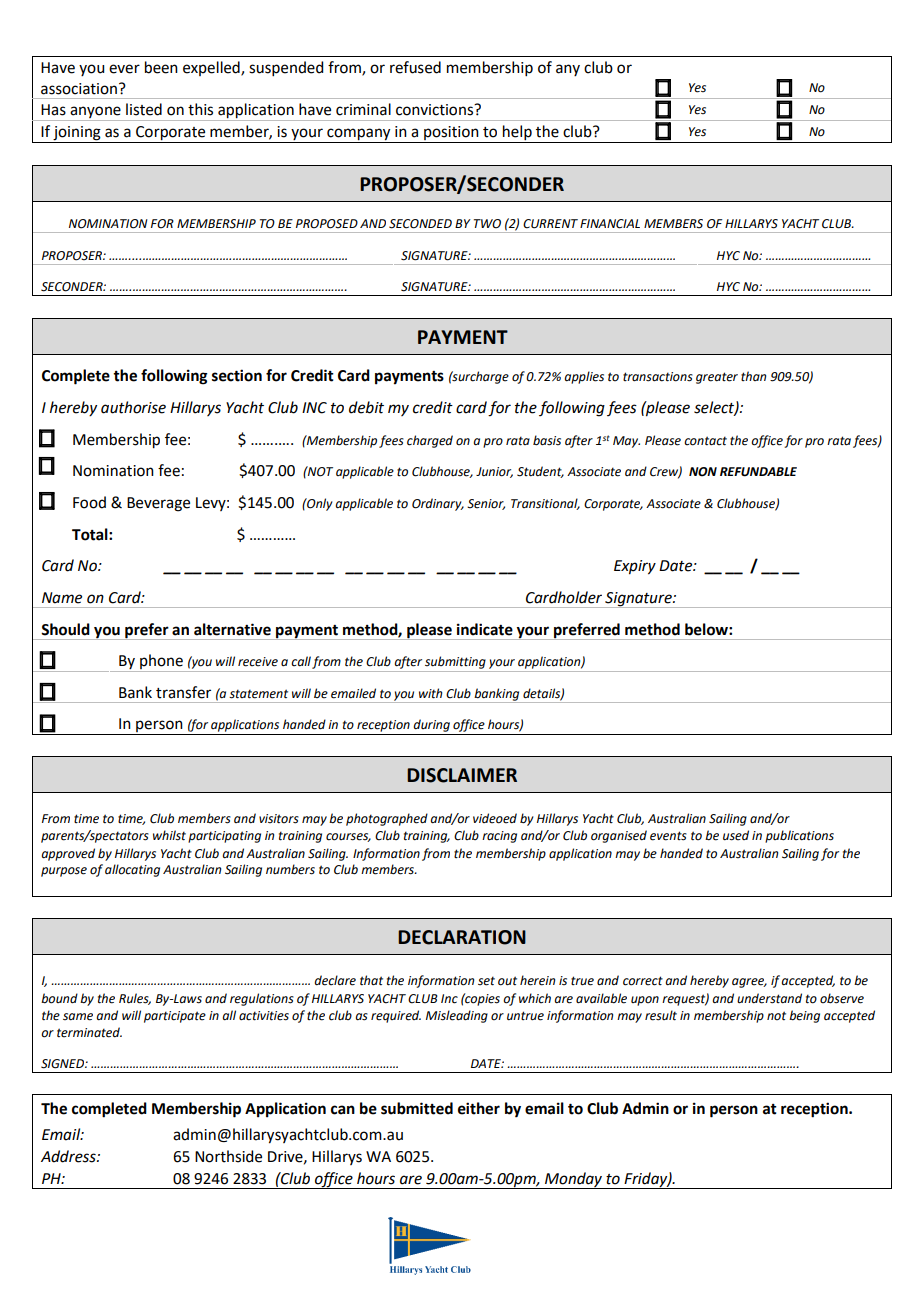  What do you see at coordinates (799, 836) in the screenshot?
I see `publications` at bounding box center [799, 836].
